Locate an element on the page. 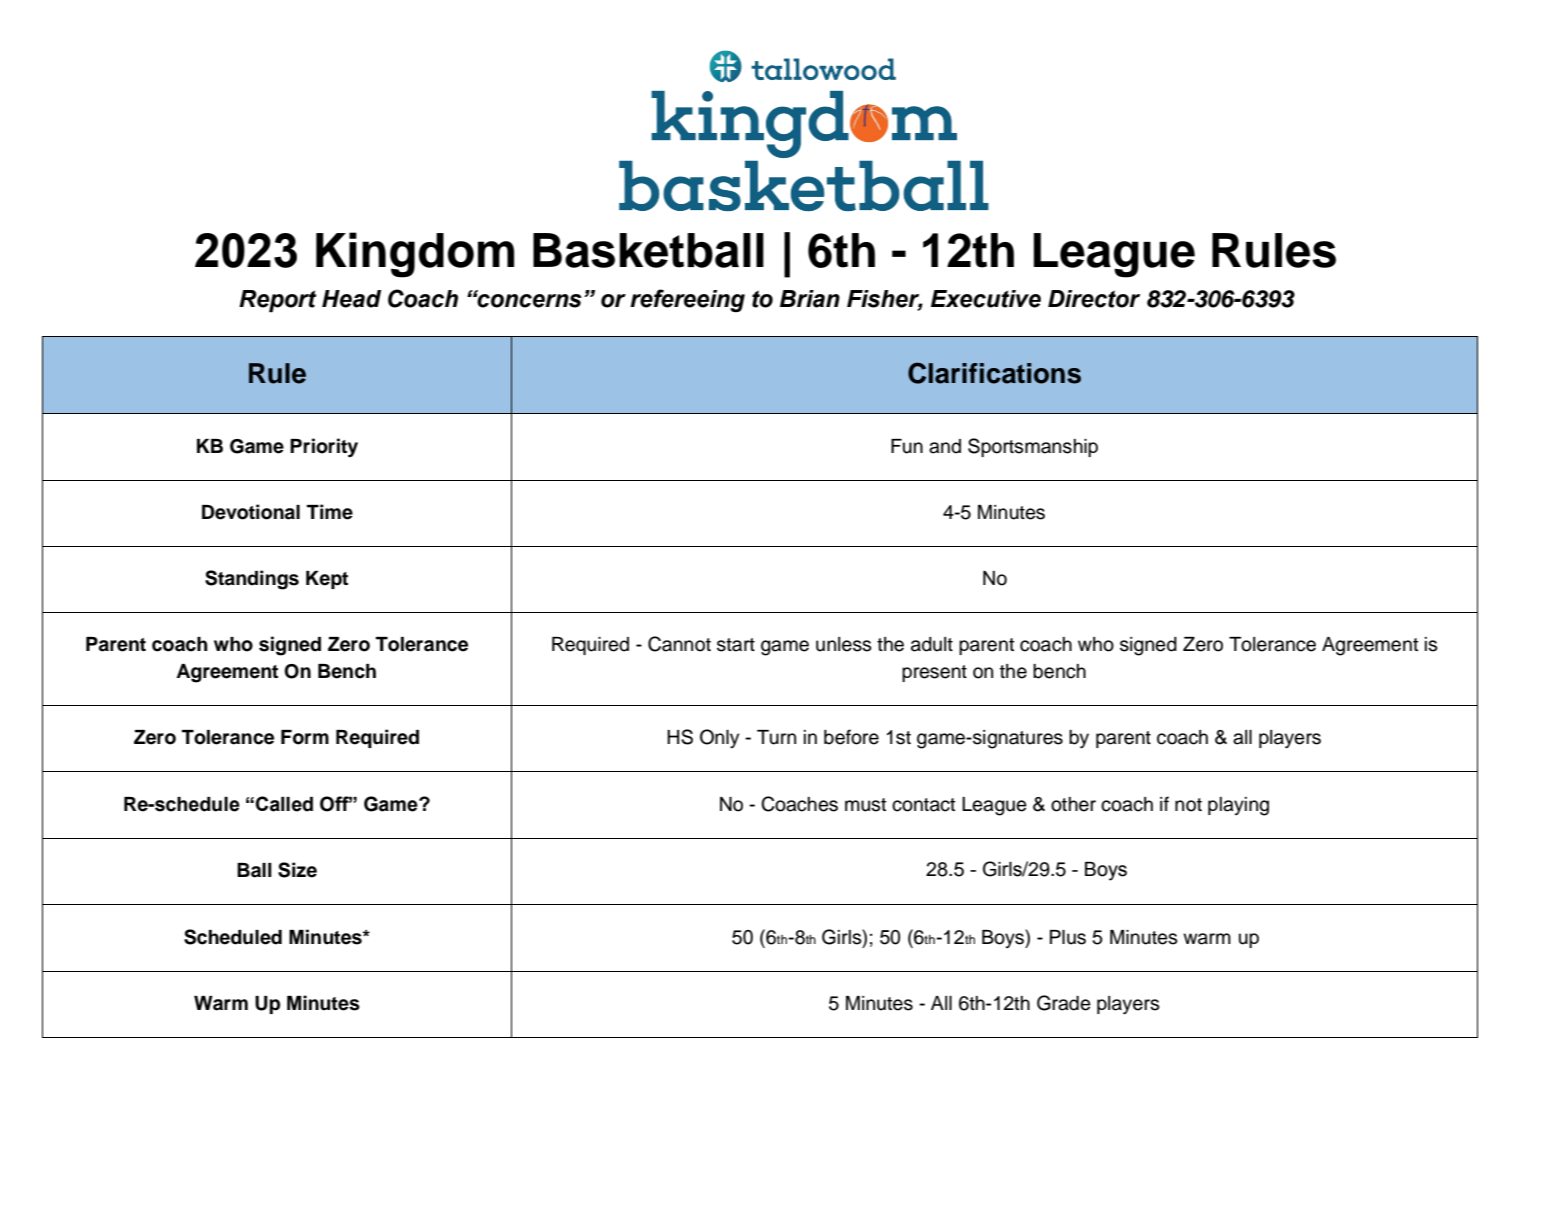 This document has width=1560, height=1205. Director is located at coordinates (1094, 299).
